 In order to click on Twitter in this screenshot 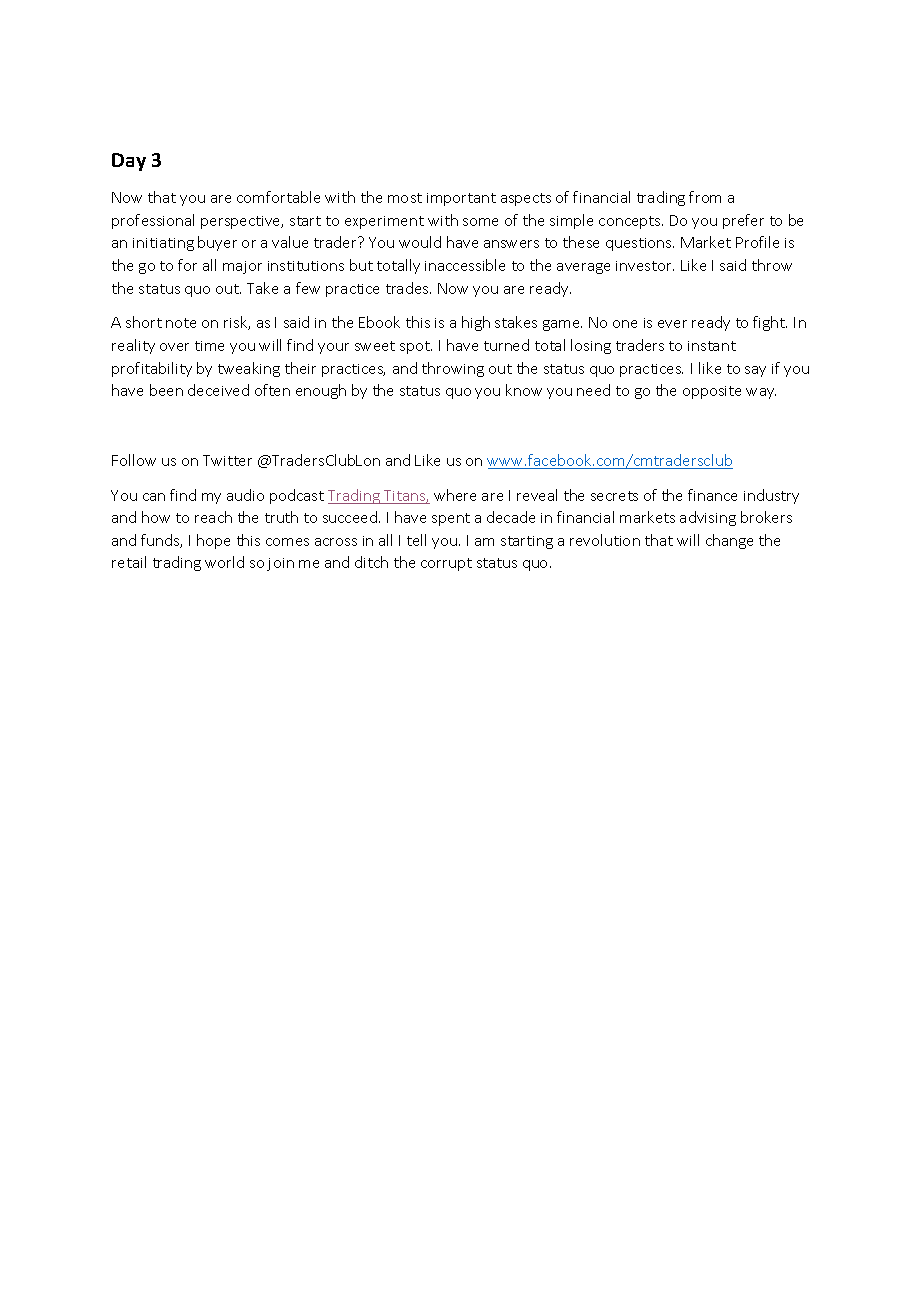, I will do `click(227, 460)`.
